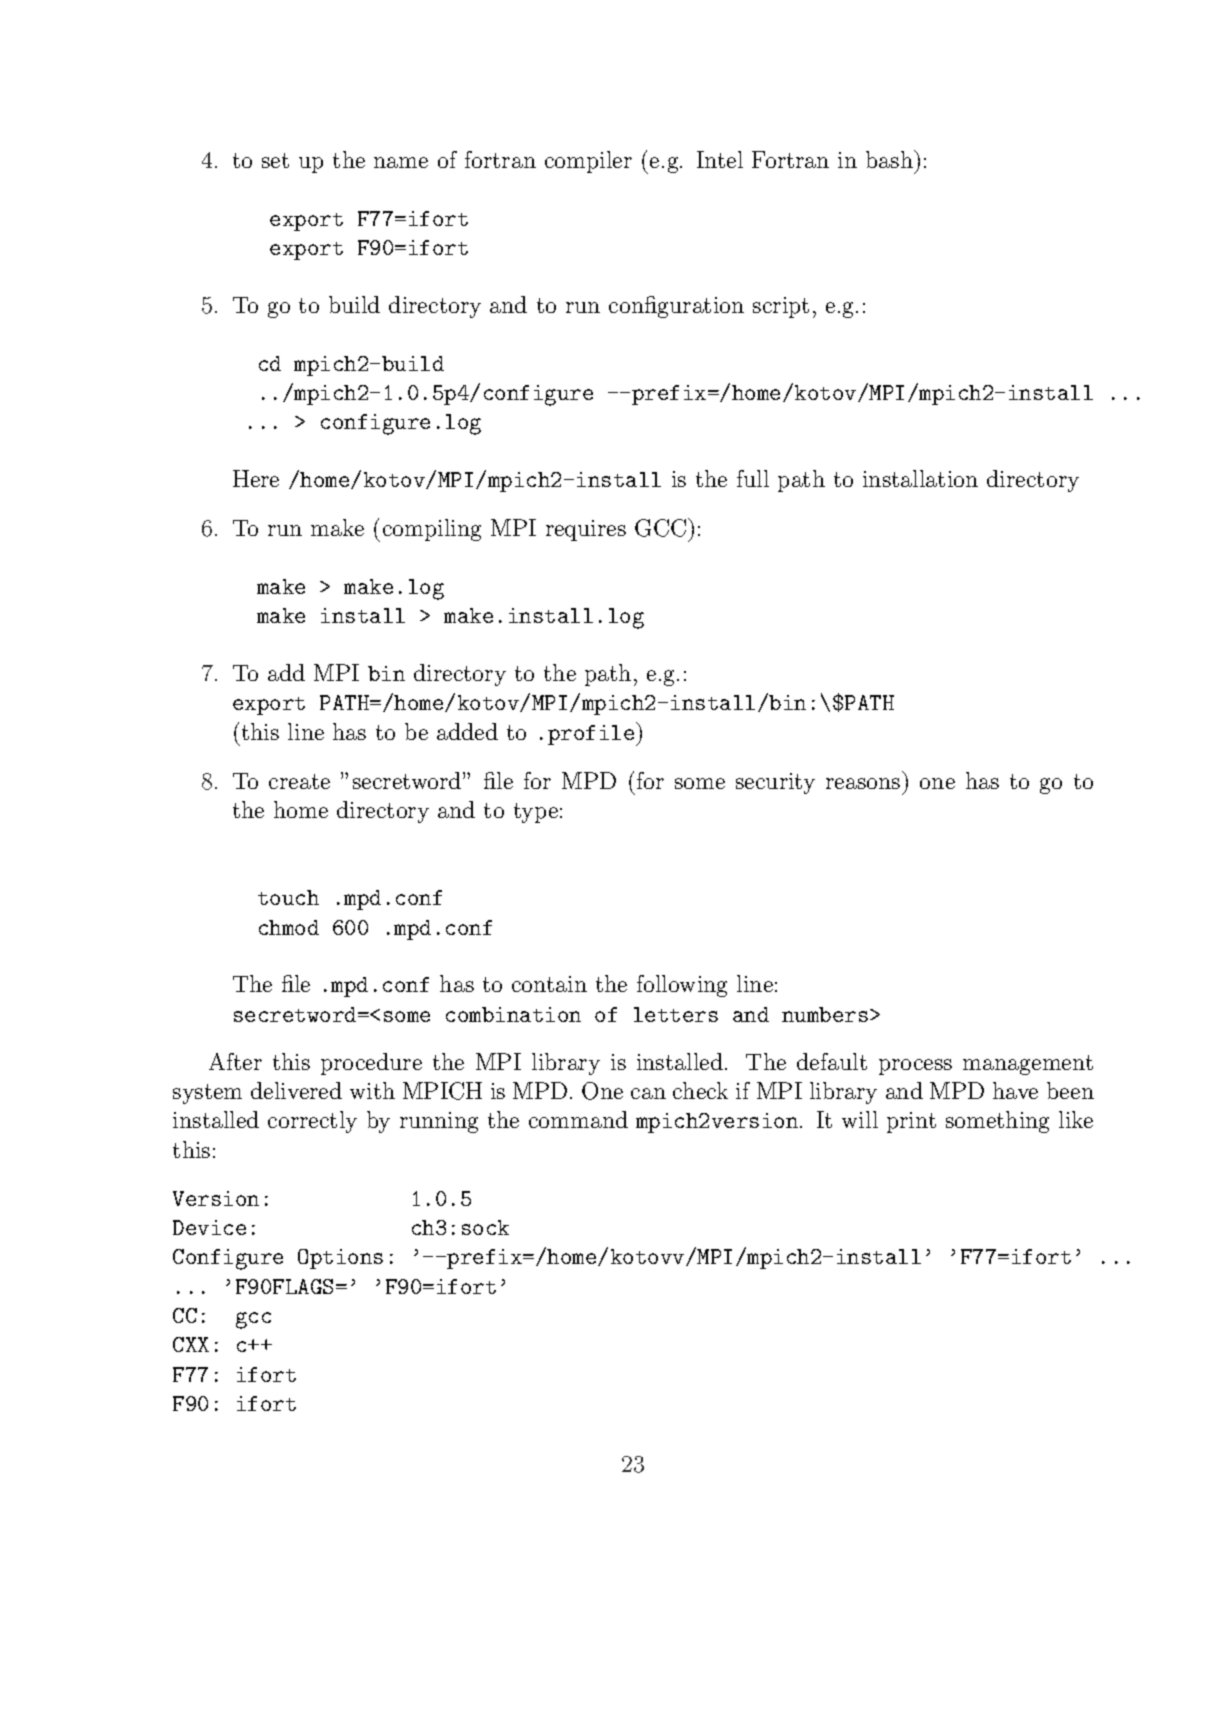  What do you see at coordinates (340, 1259) in the page?
I see `Options` at bounding box center [340, 1259].
